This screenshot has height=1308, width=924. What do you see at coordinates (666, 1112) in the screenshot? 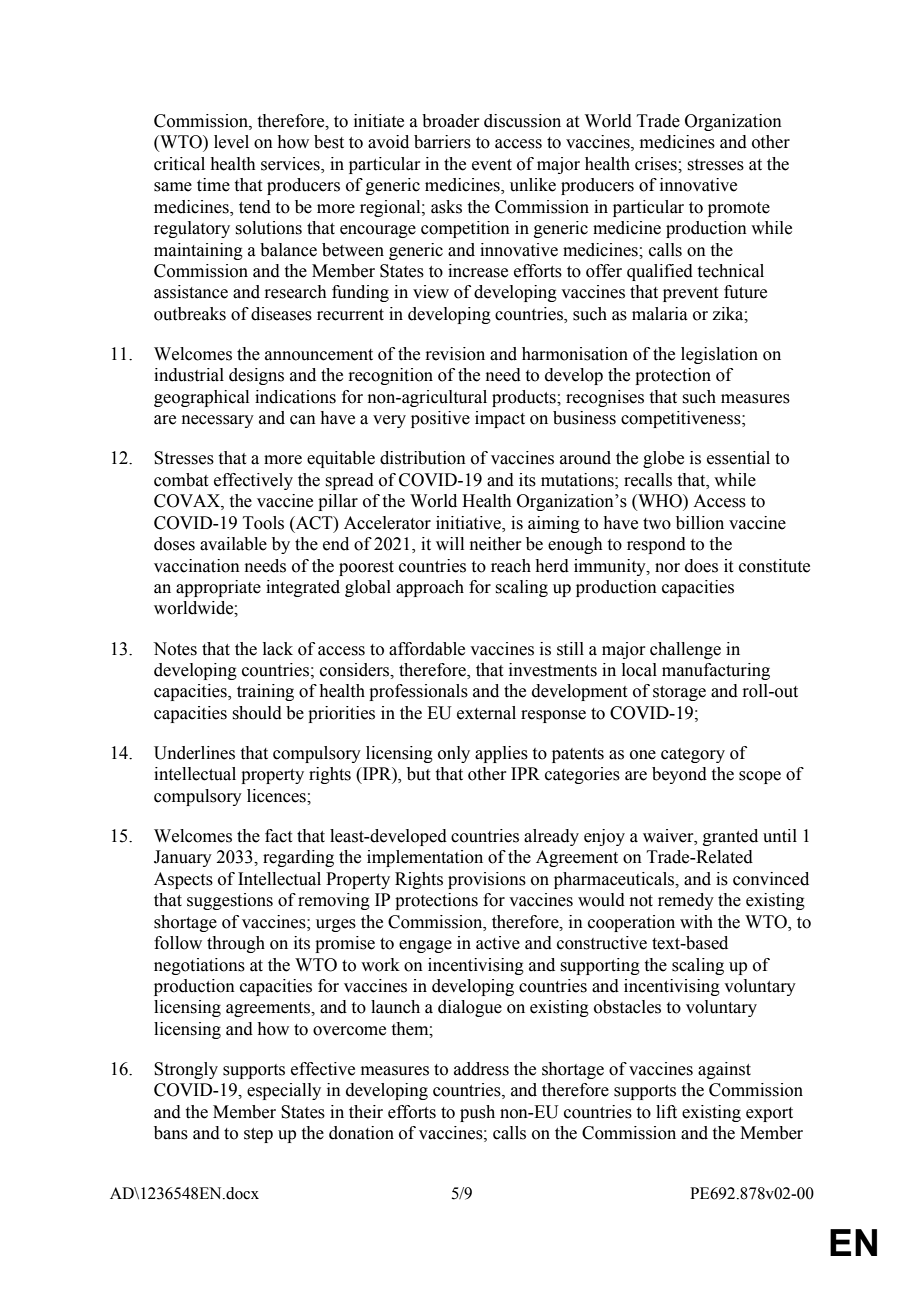
I see `lift` at bounding box center [666, 1112].
